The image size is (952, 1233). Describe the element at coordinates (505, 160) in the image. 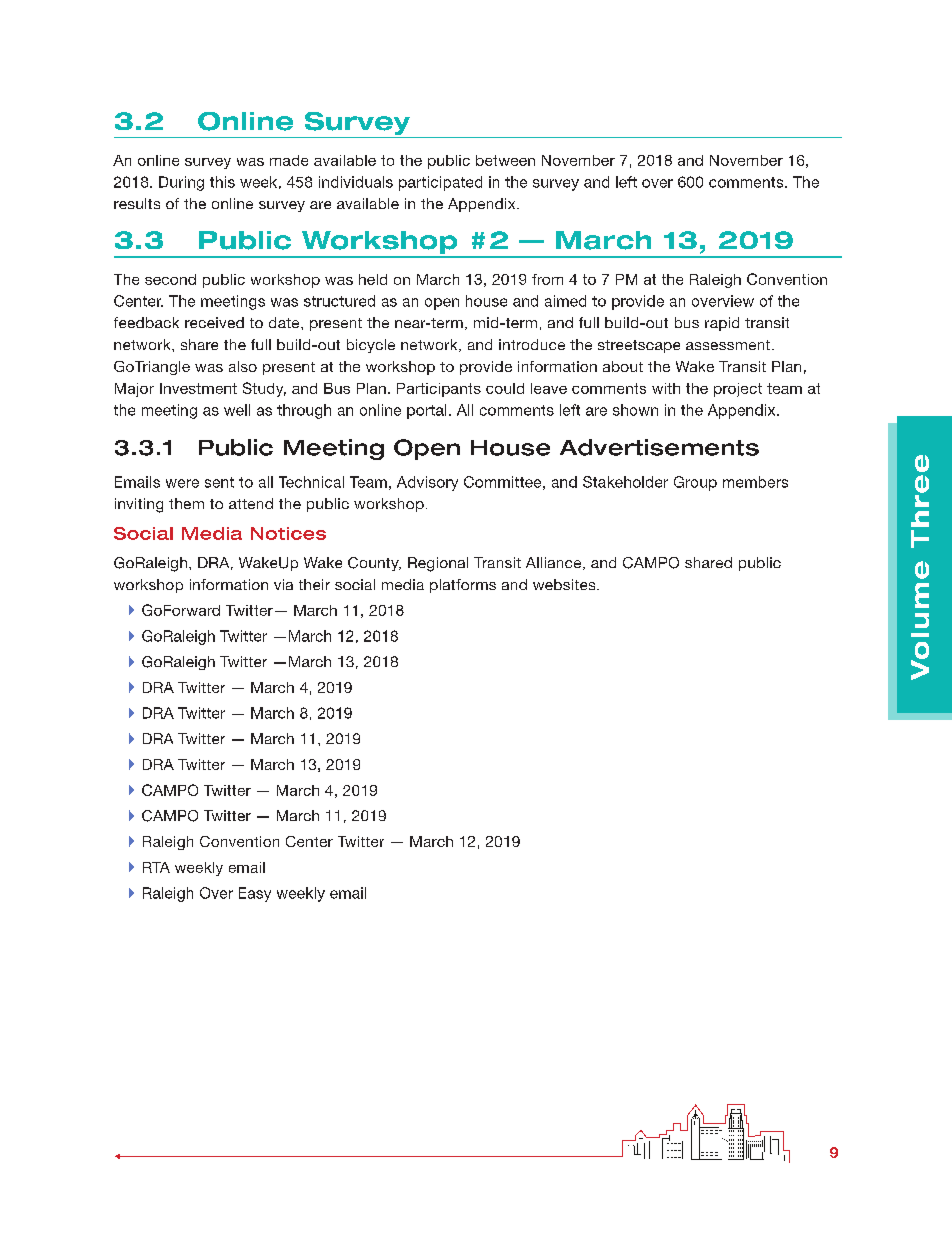

I see `between` at that location.
